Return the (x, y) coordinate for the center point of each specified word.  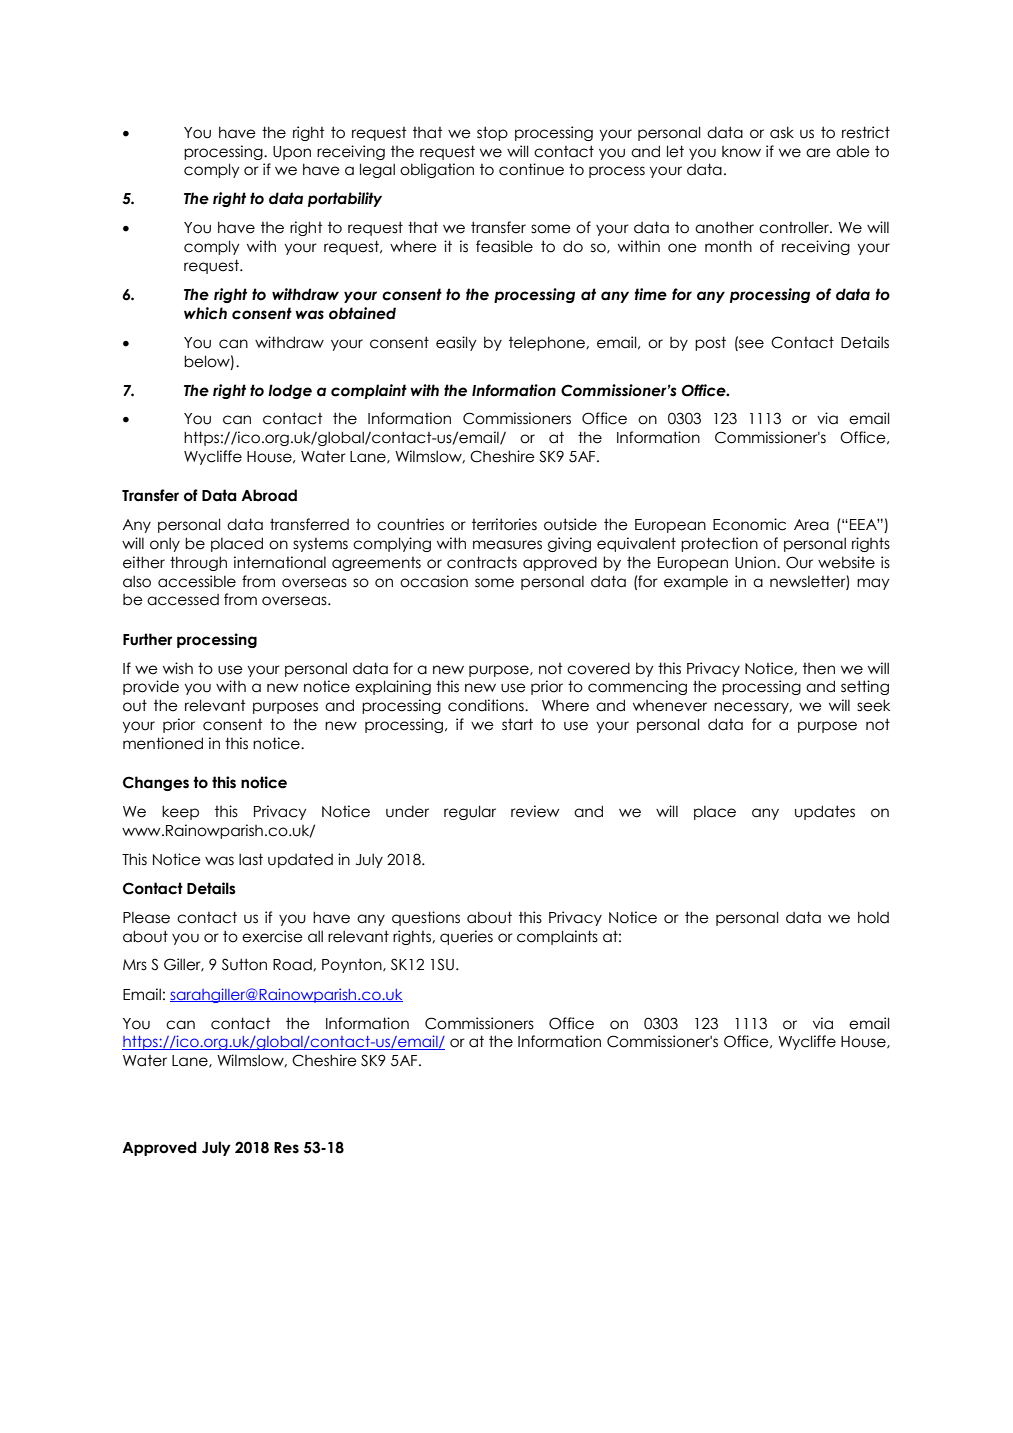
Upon (292, 153)
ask (782, 132)
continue (531, 169)
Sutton (244, 964)
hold (873, 917)
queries (466, 937)
